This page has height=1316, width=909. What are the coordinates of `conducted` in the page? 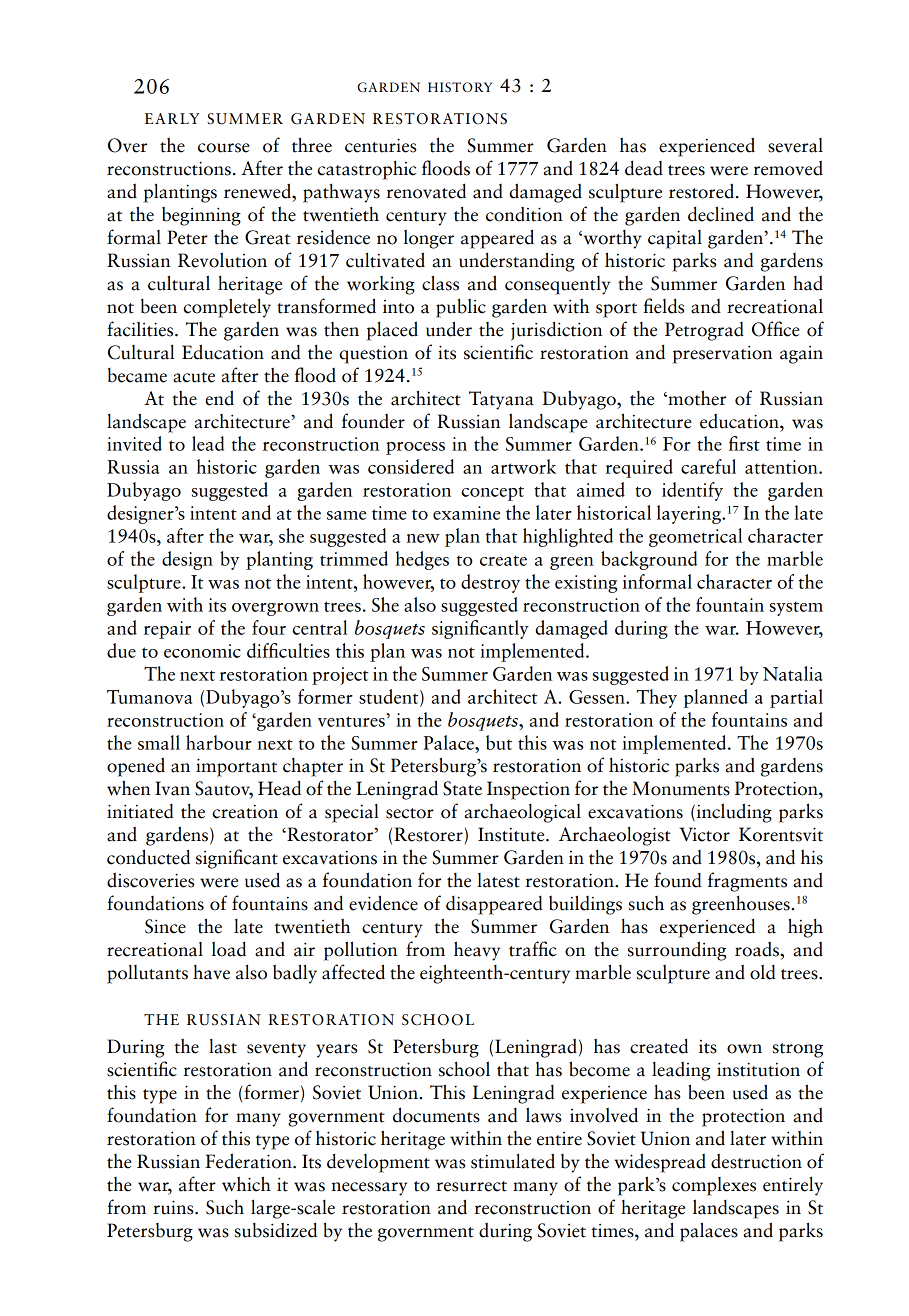 It's located at (148, 857).
